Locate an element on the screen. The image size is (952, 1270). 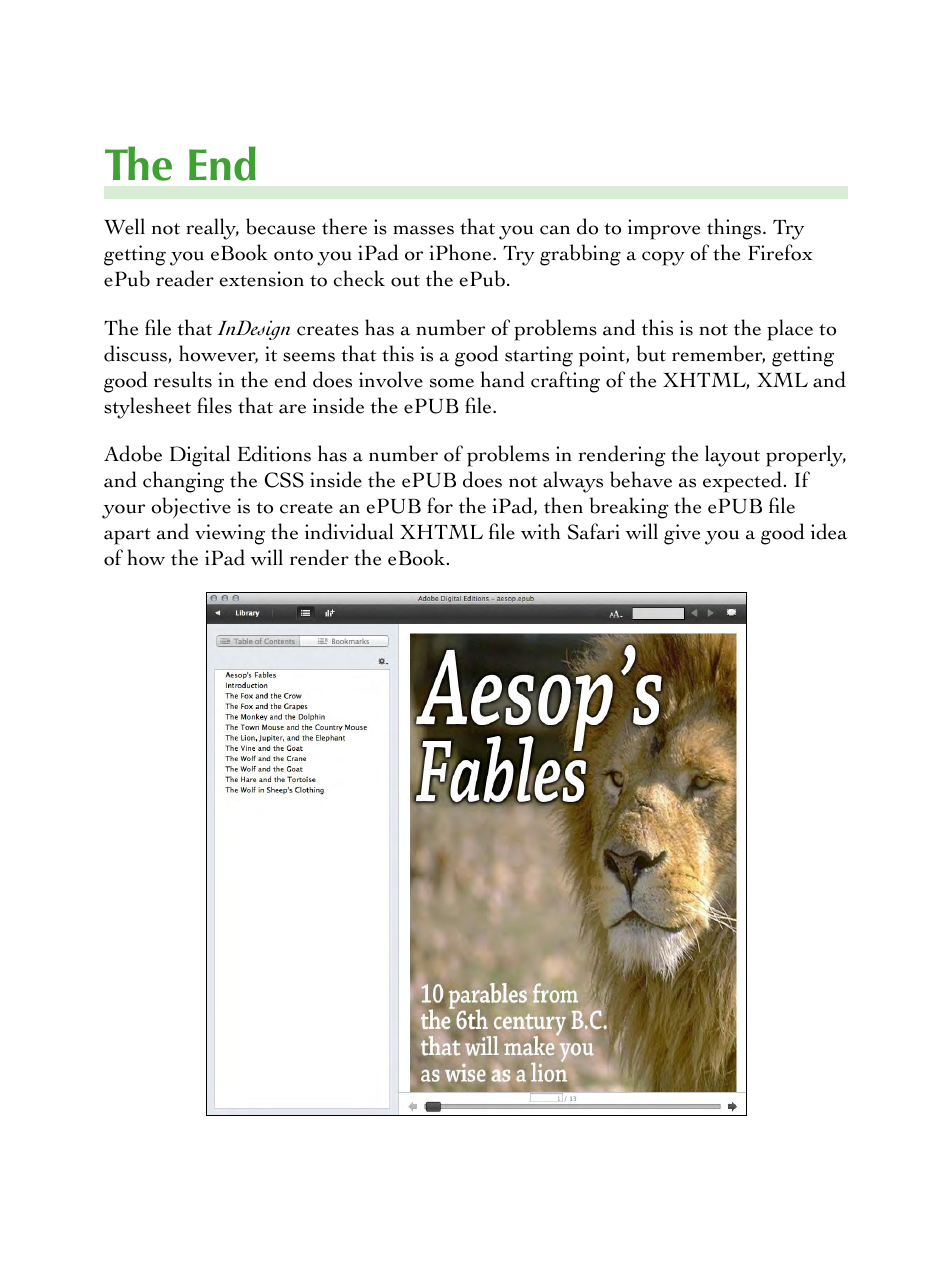
masses is located at coordinates (423, 230).
